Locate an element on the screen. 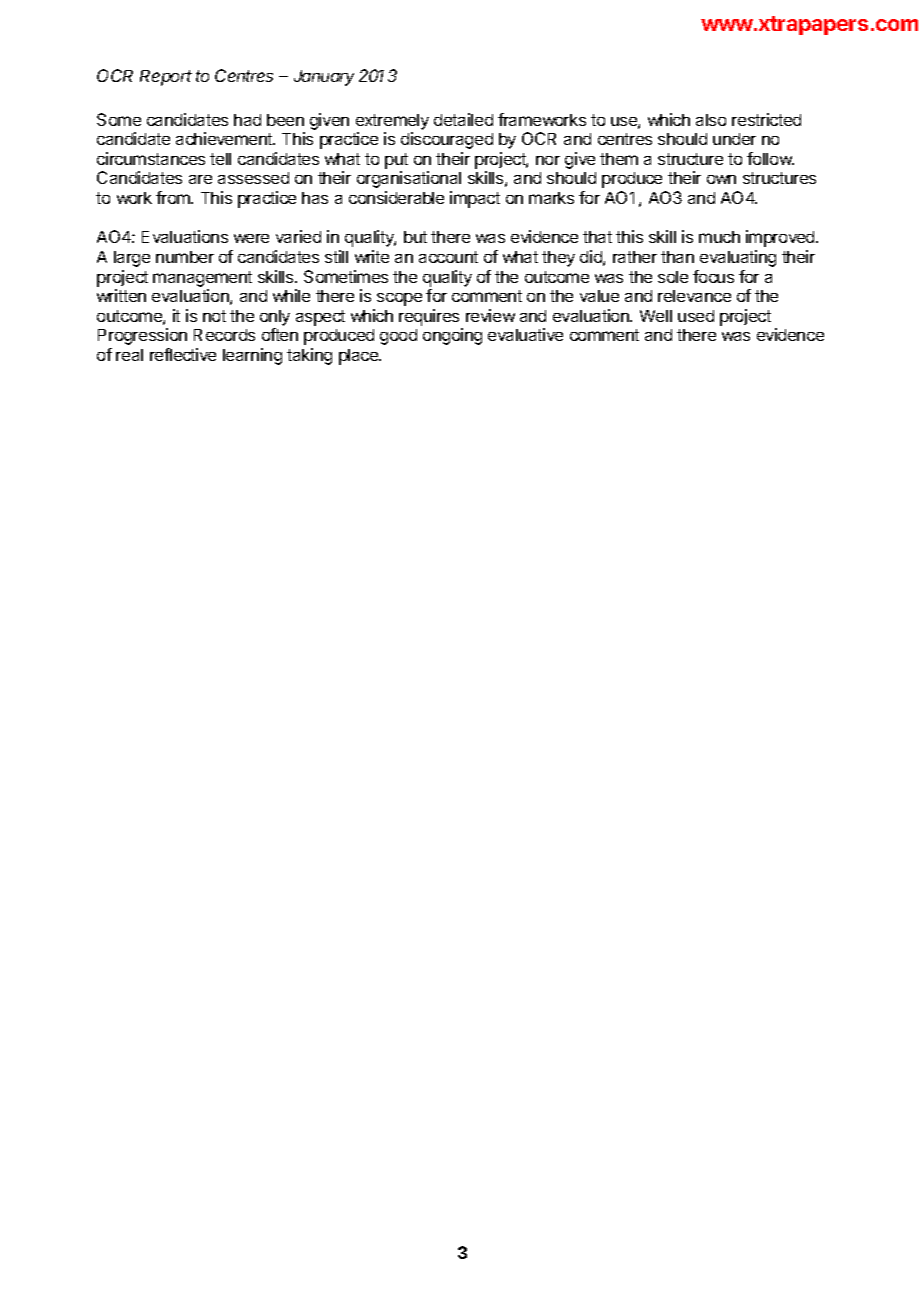  also is located at coordinates (711, 120).
